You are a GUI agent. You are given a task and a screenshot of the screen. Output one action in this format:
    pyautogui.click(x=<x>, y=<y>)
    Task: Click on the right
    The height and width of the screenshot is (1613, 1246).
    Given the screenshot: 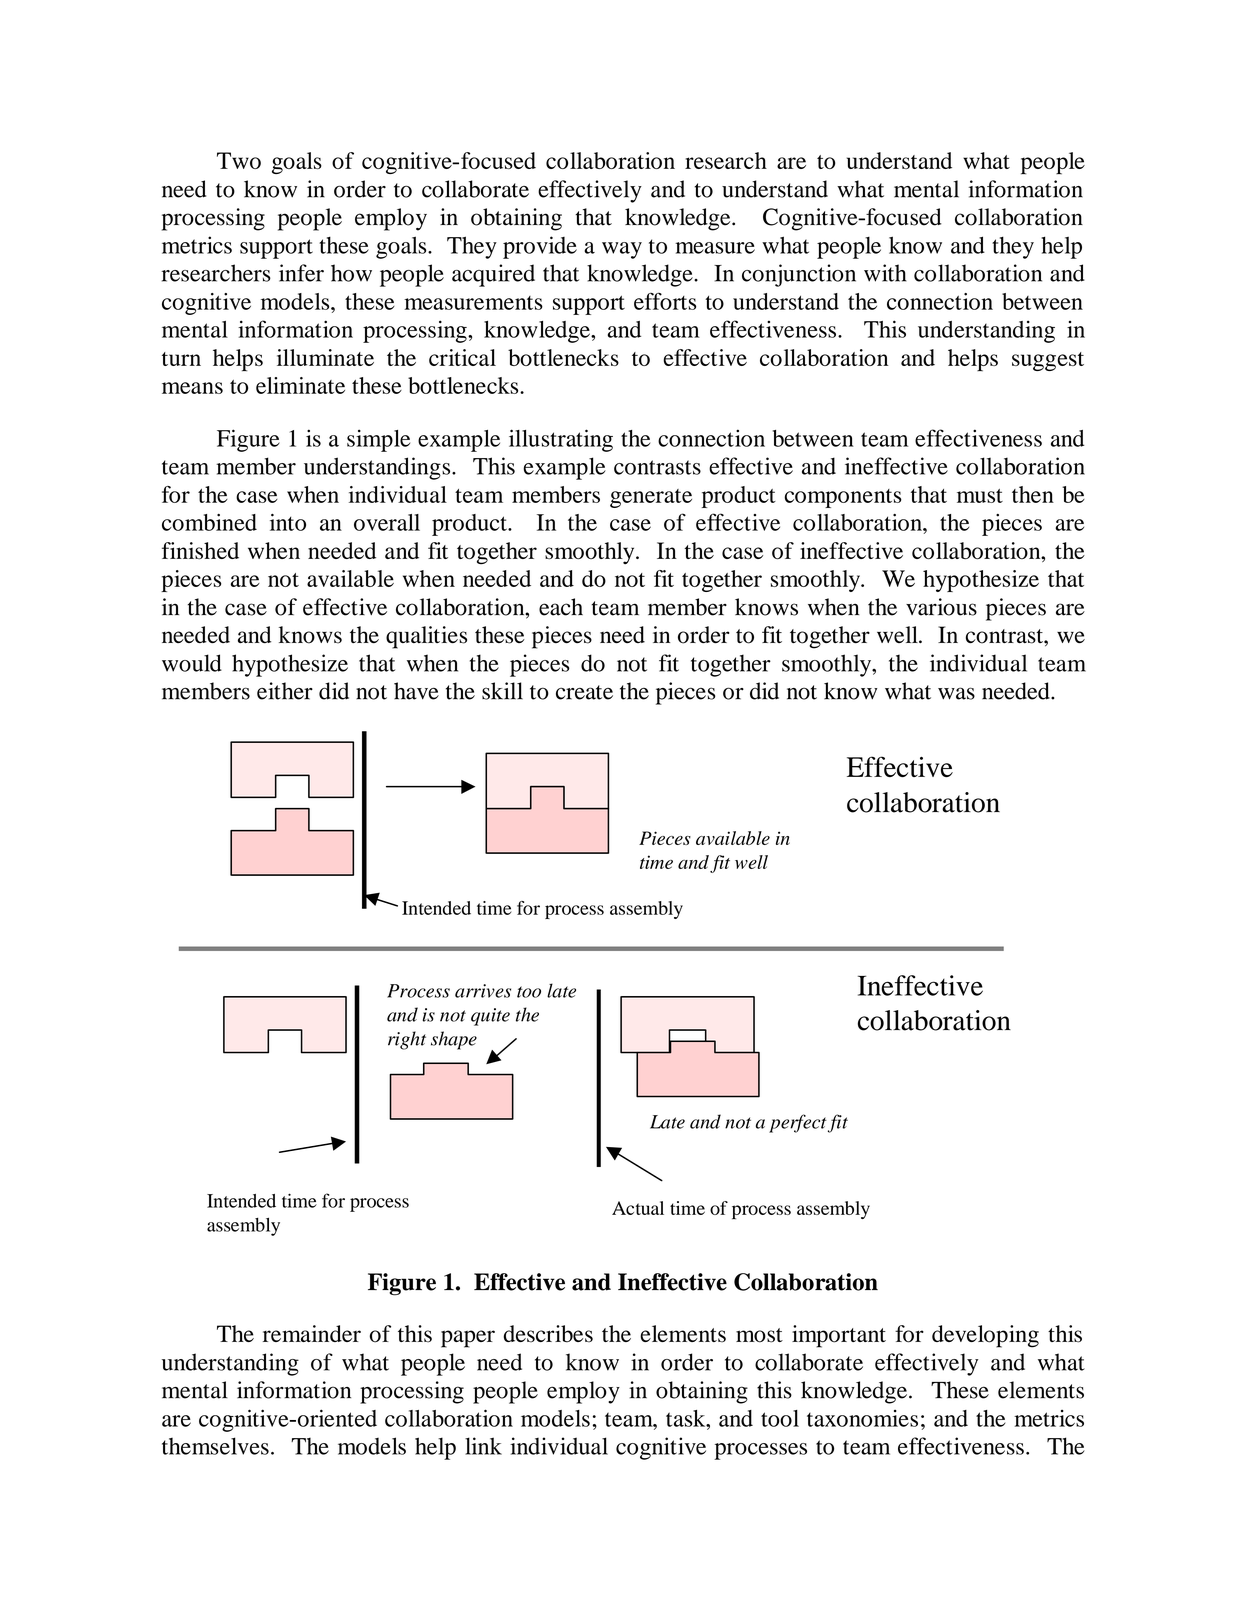 What is the action you would take?
    pyautogui.click(x=407, y=1040)
